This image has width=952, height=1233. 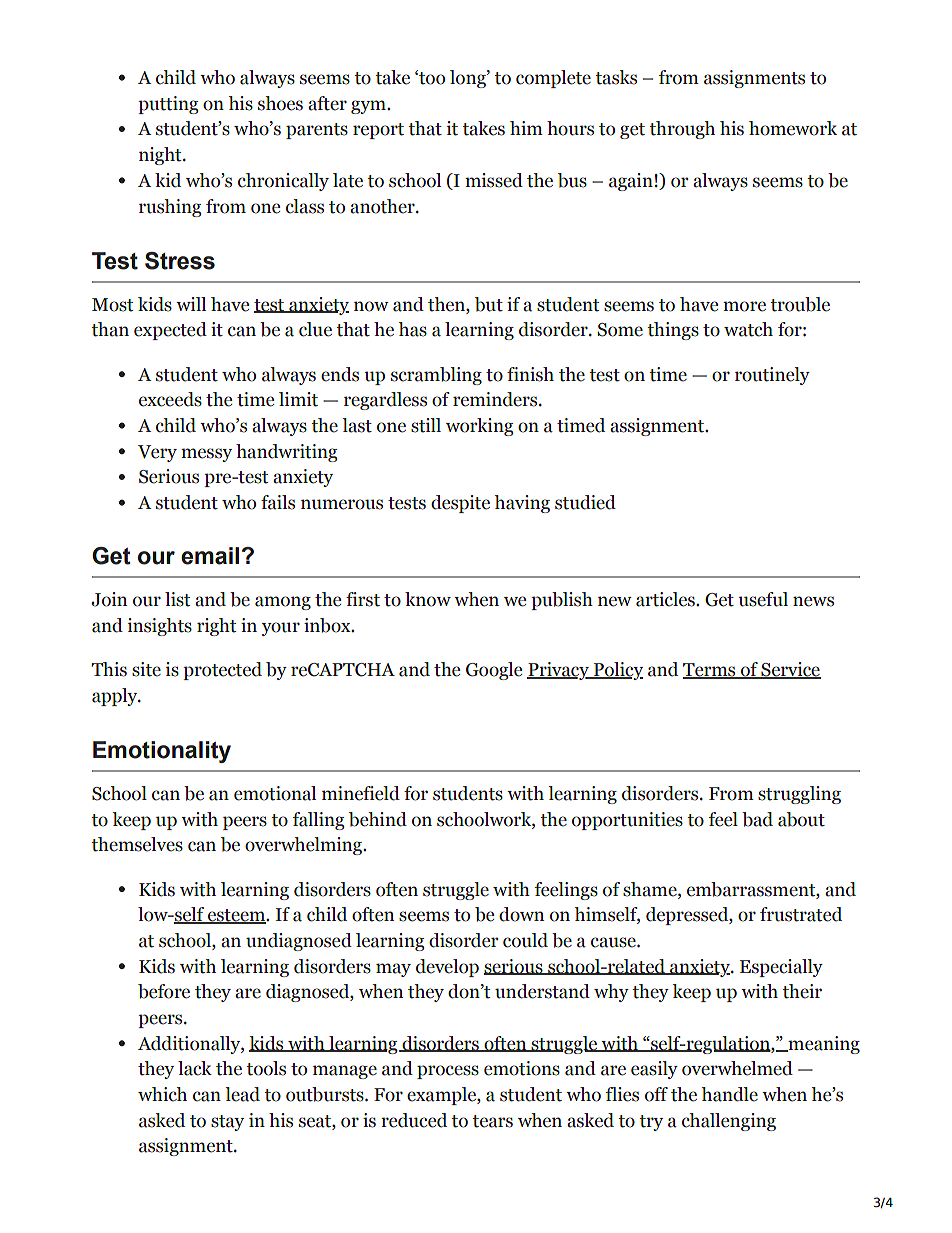 What do you see at coordinates (448, 1072) in the image?
I see `process` at bounding box center [448, 1072].
